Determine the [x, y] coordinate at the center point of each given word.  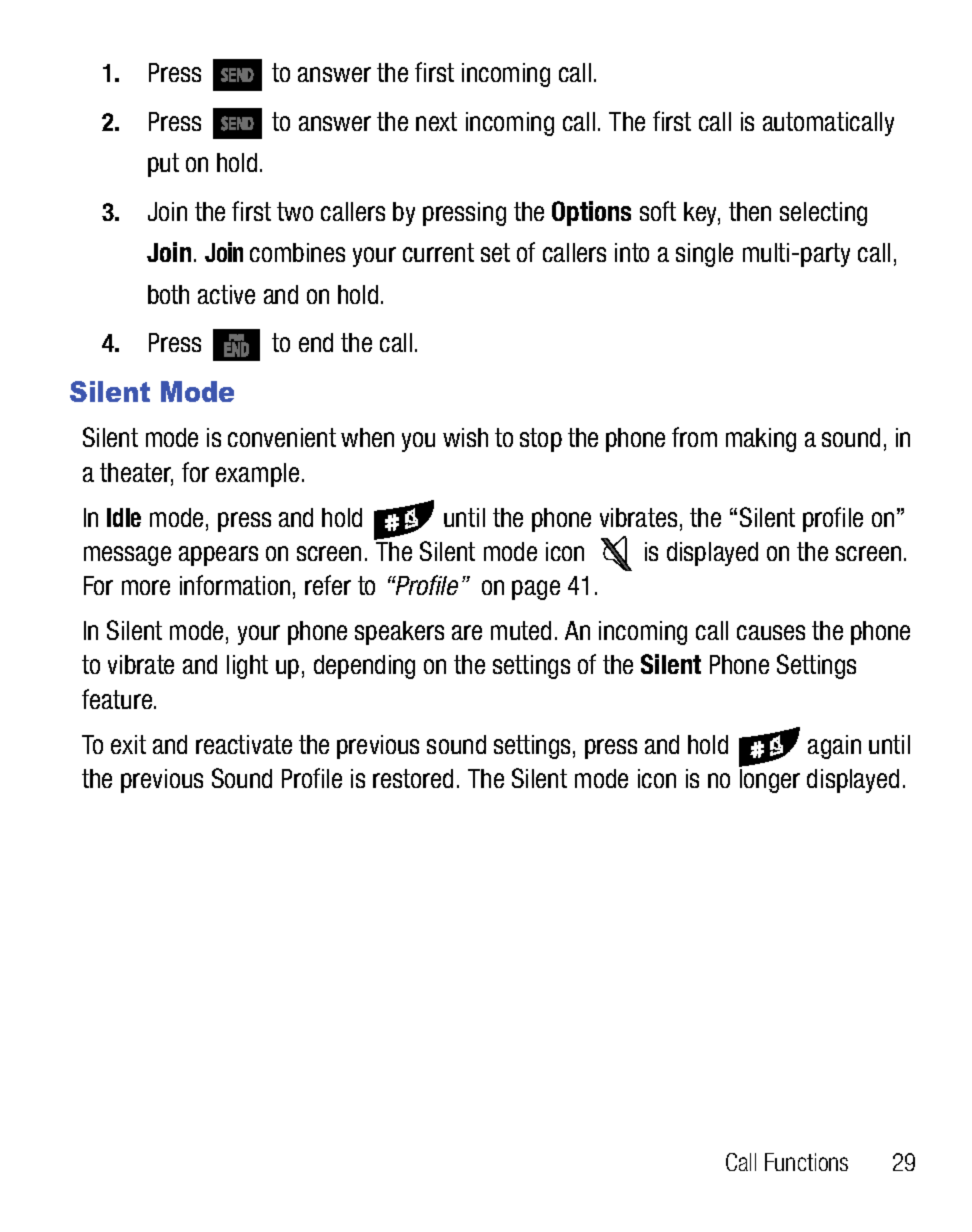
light [247, 667]
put [163, 165]
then [750, 211]
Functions [806, 1162]
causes [771, 632]
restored [413, 778]
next [436, 121]
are [467, 632]
